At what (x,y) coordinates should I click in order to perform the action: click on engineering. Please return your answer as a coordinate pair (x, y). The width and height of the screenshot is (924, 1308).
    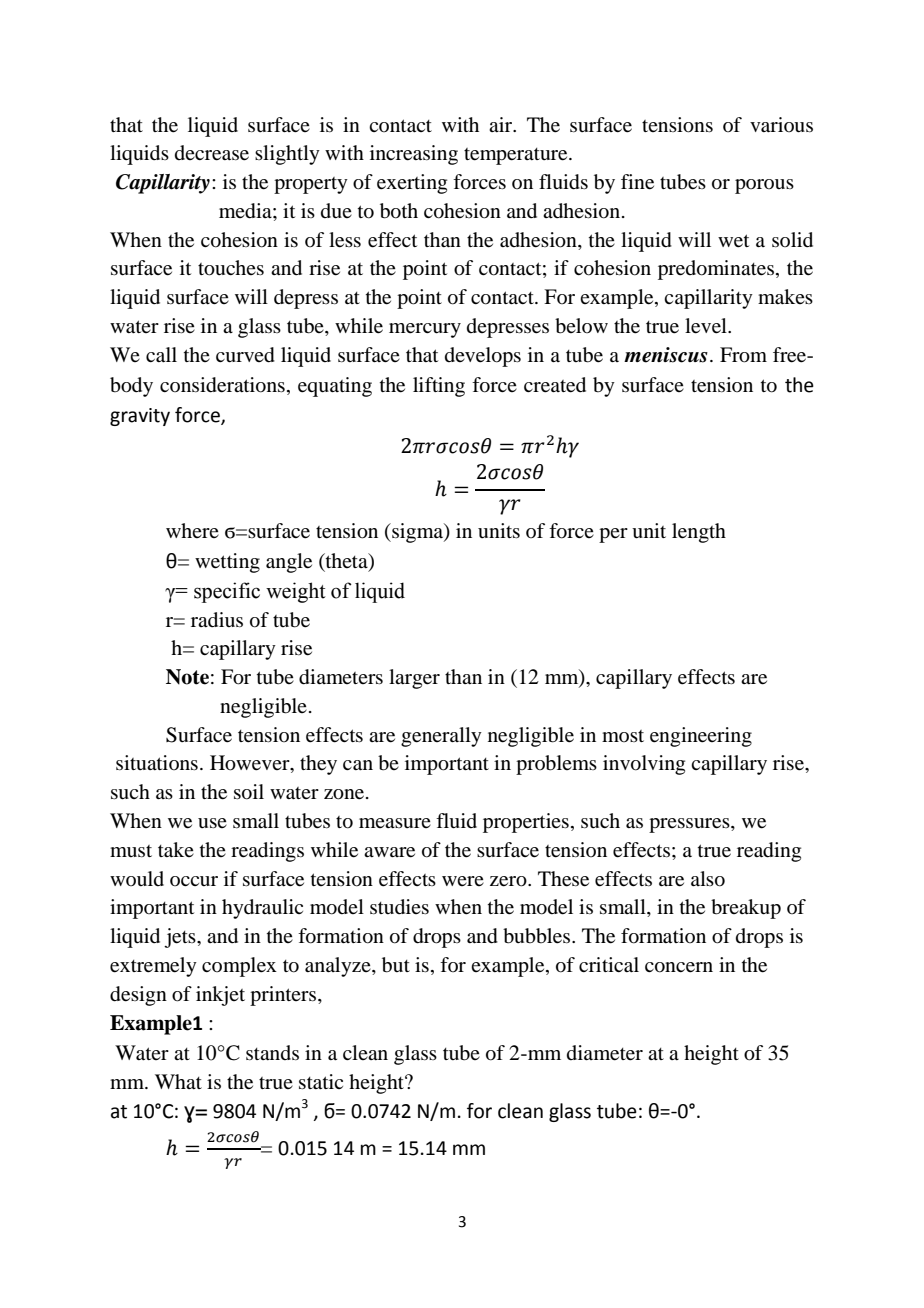
    Looking at the image, I should click on (701, 737).
